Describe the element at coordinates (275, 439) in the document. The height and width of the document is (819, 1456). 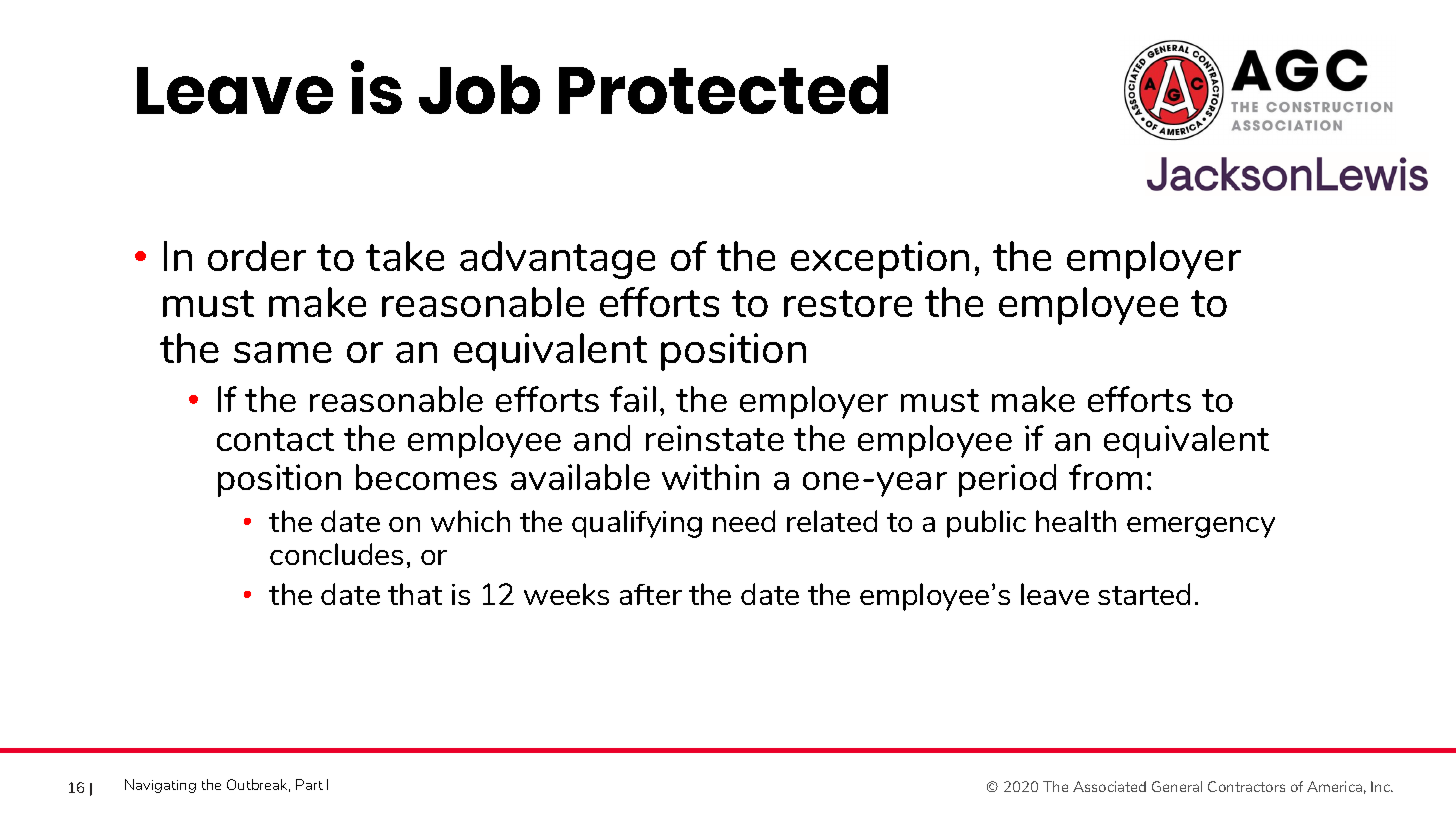
I see `contact` at that location.
